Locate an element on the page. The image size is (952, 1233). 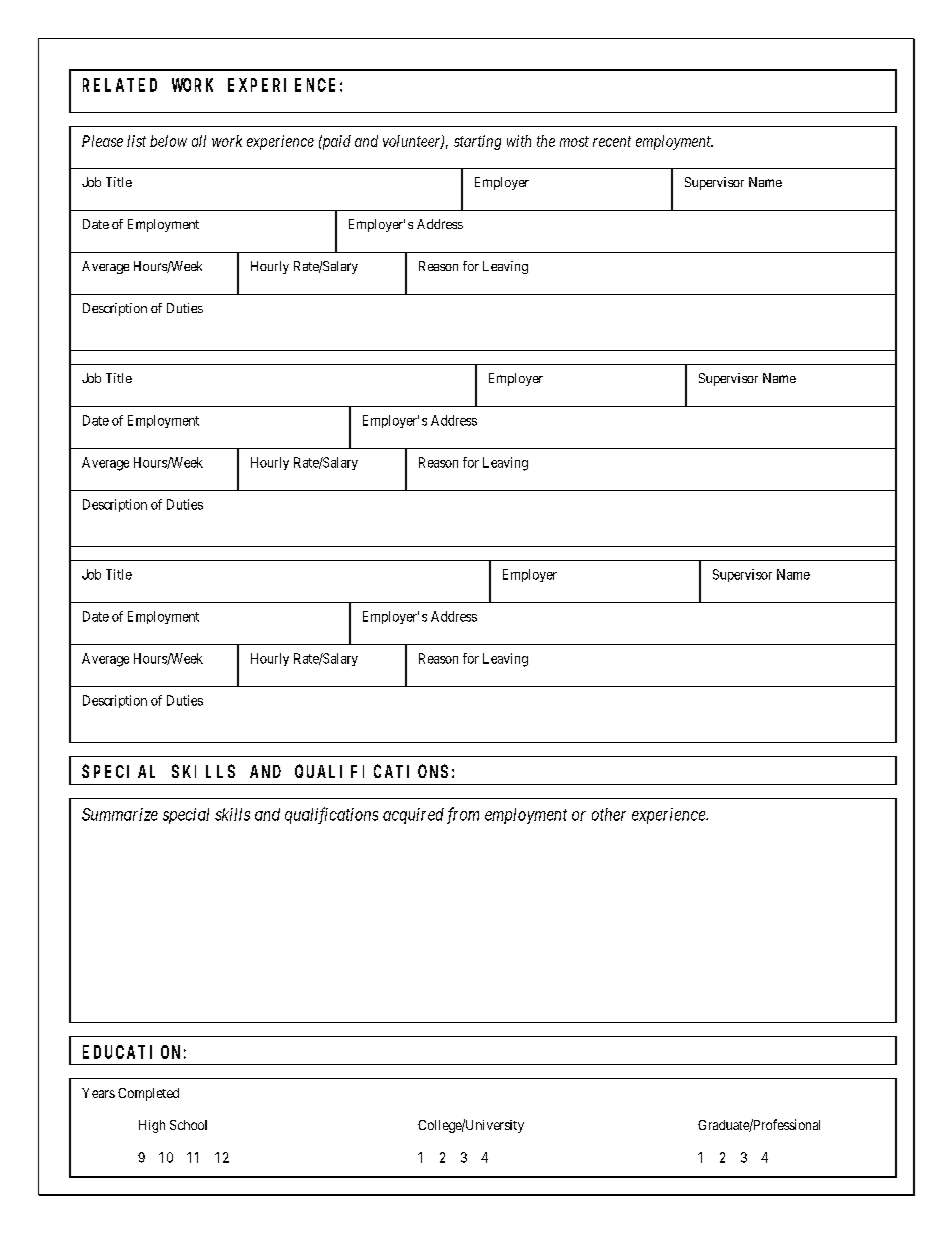
Completed is located at coordinates (148, 1094).
